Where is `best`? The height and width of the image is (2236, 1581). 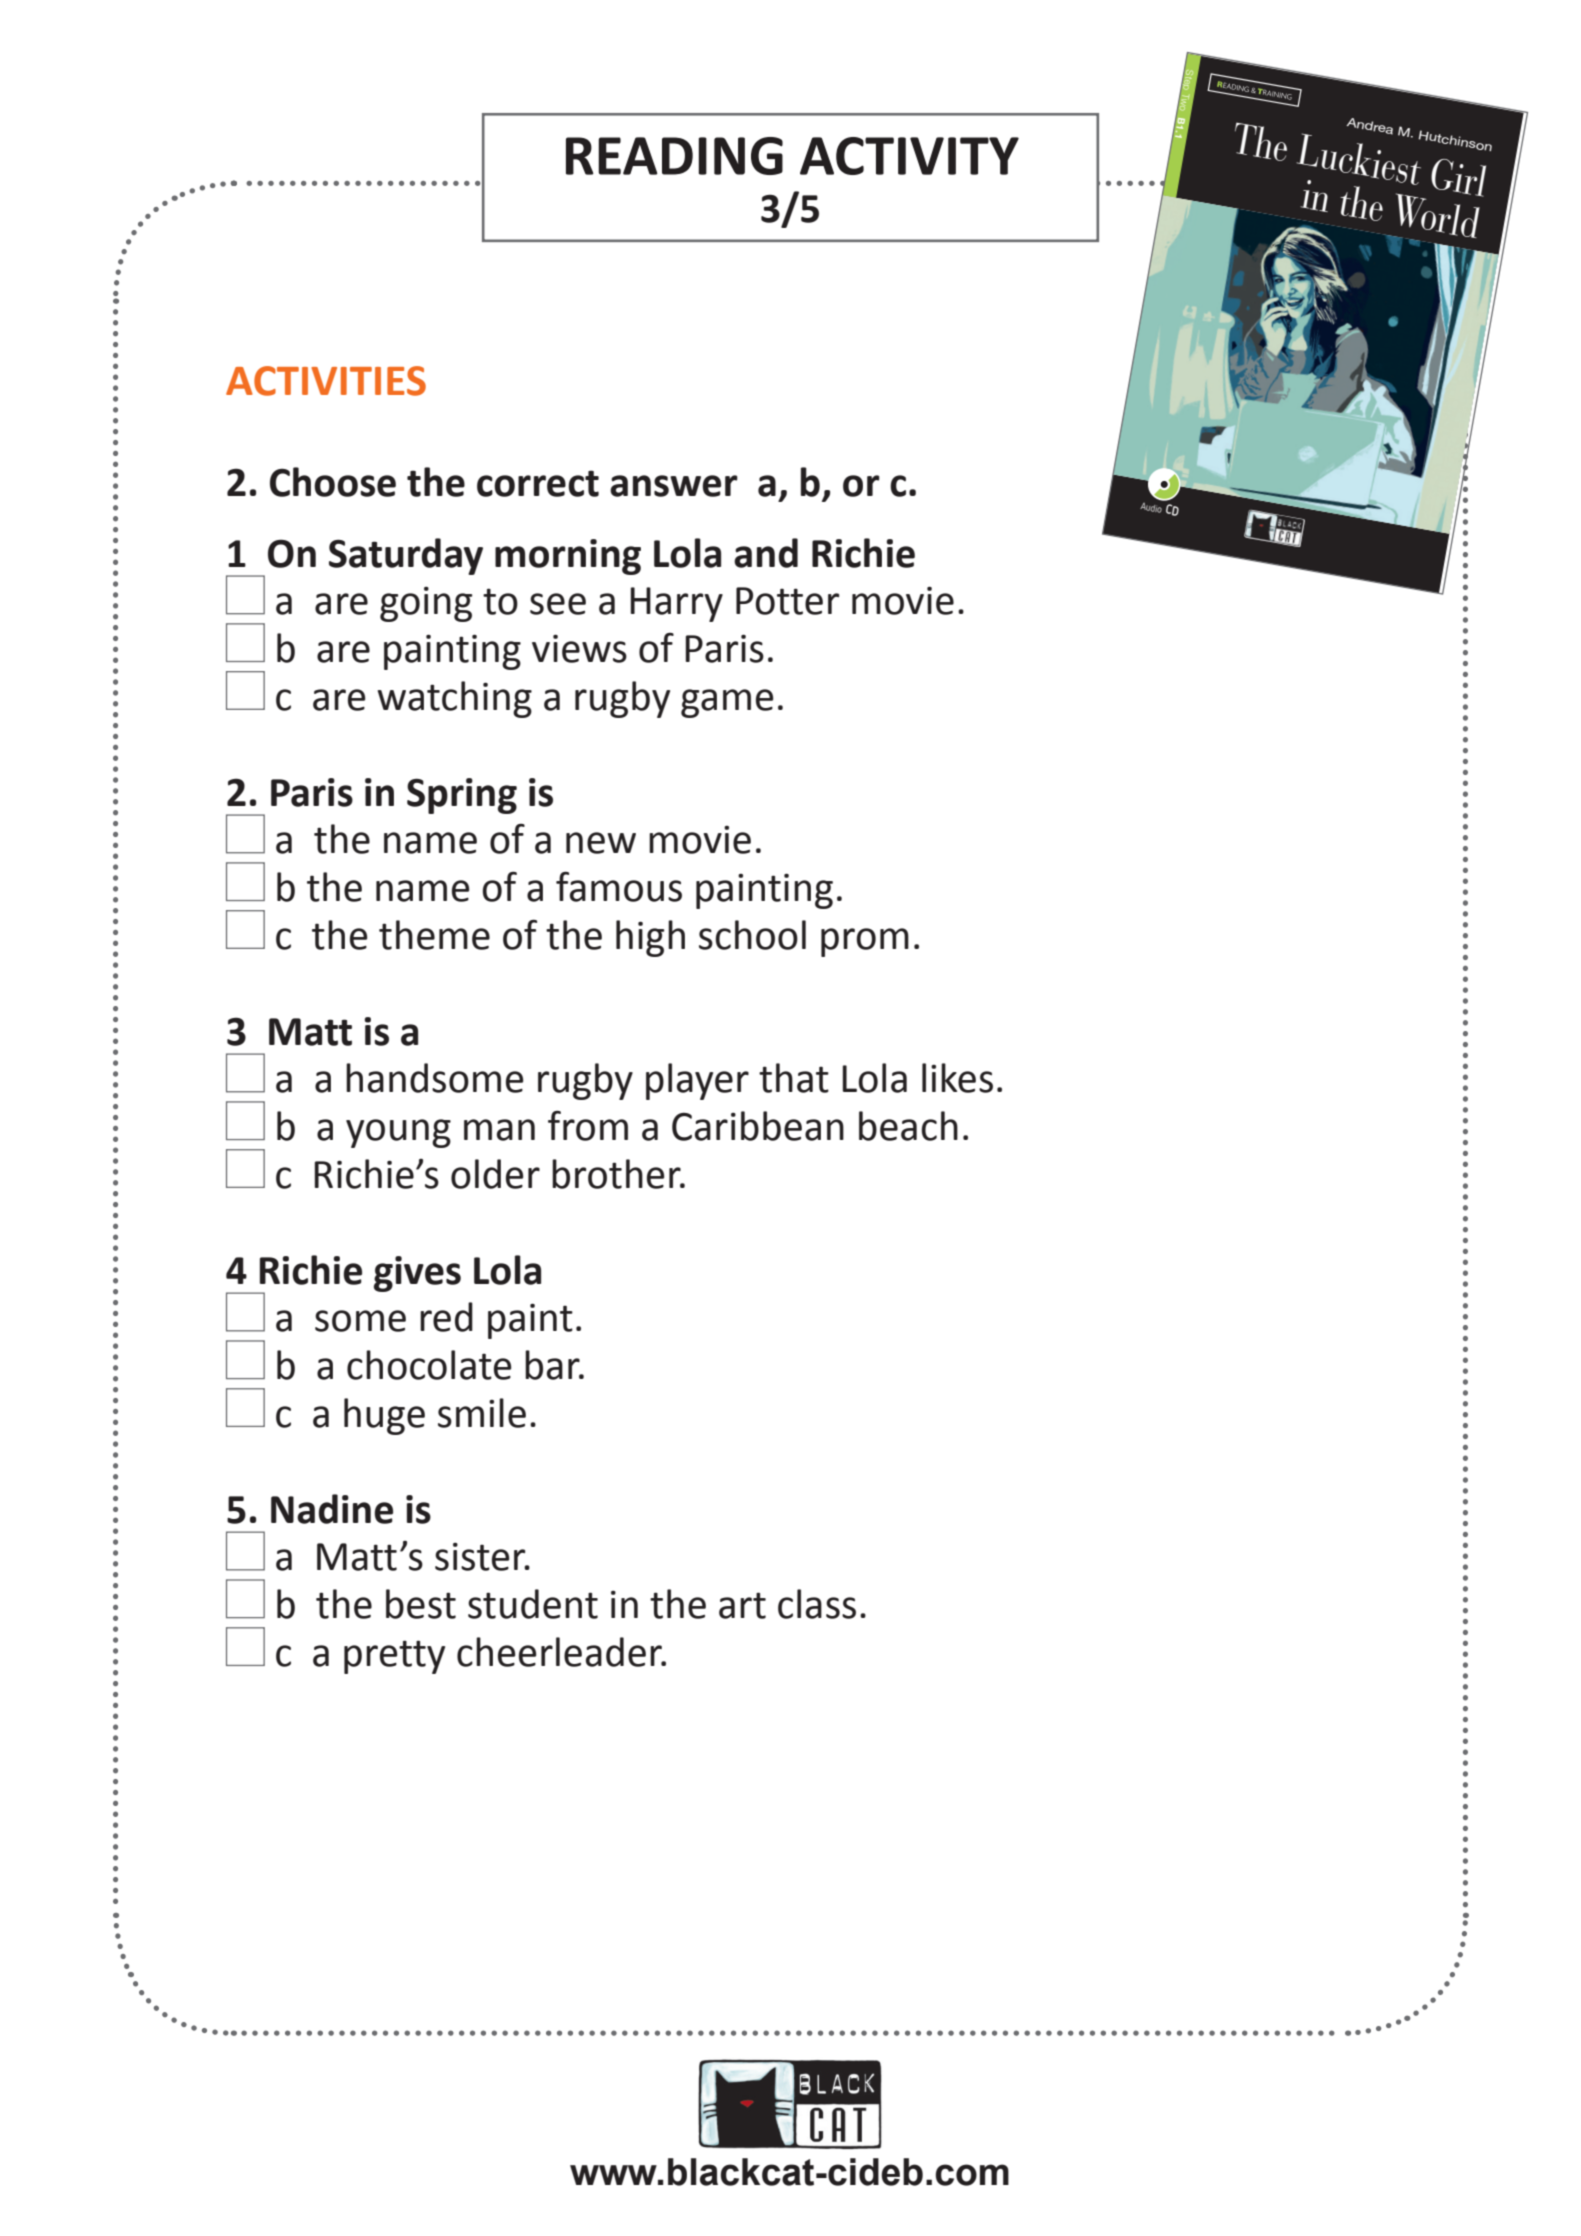
best is located at coordinates (421, 1604).
